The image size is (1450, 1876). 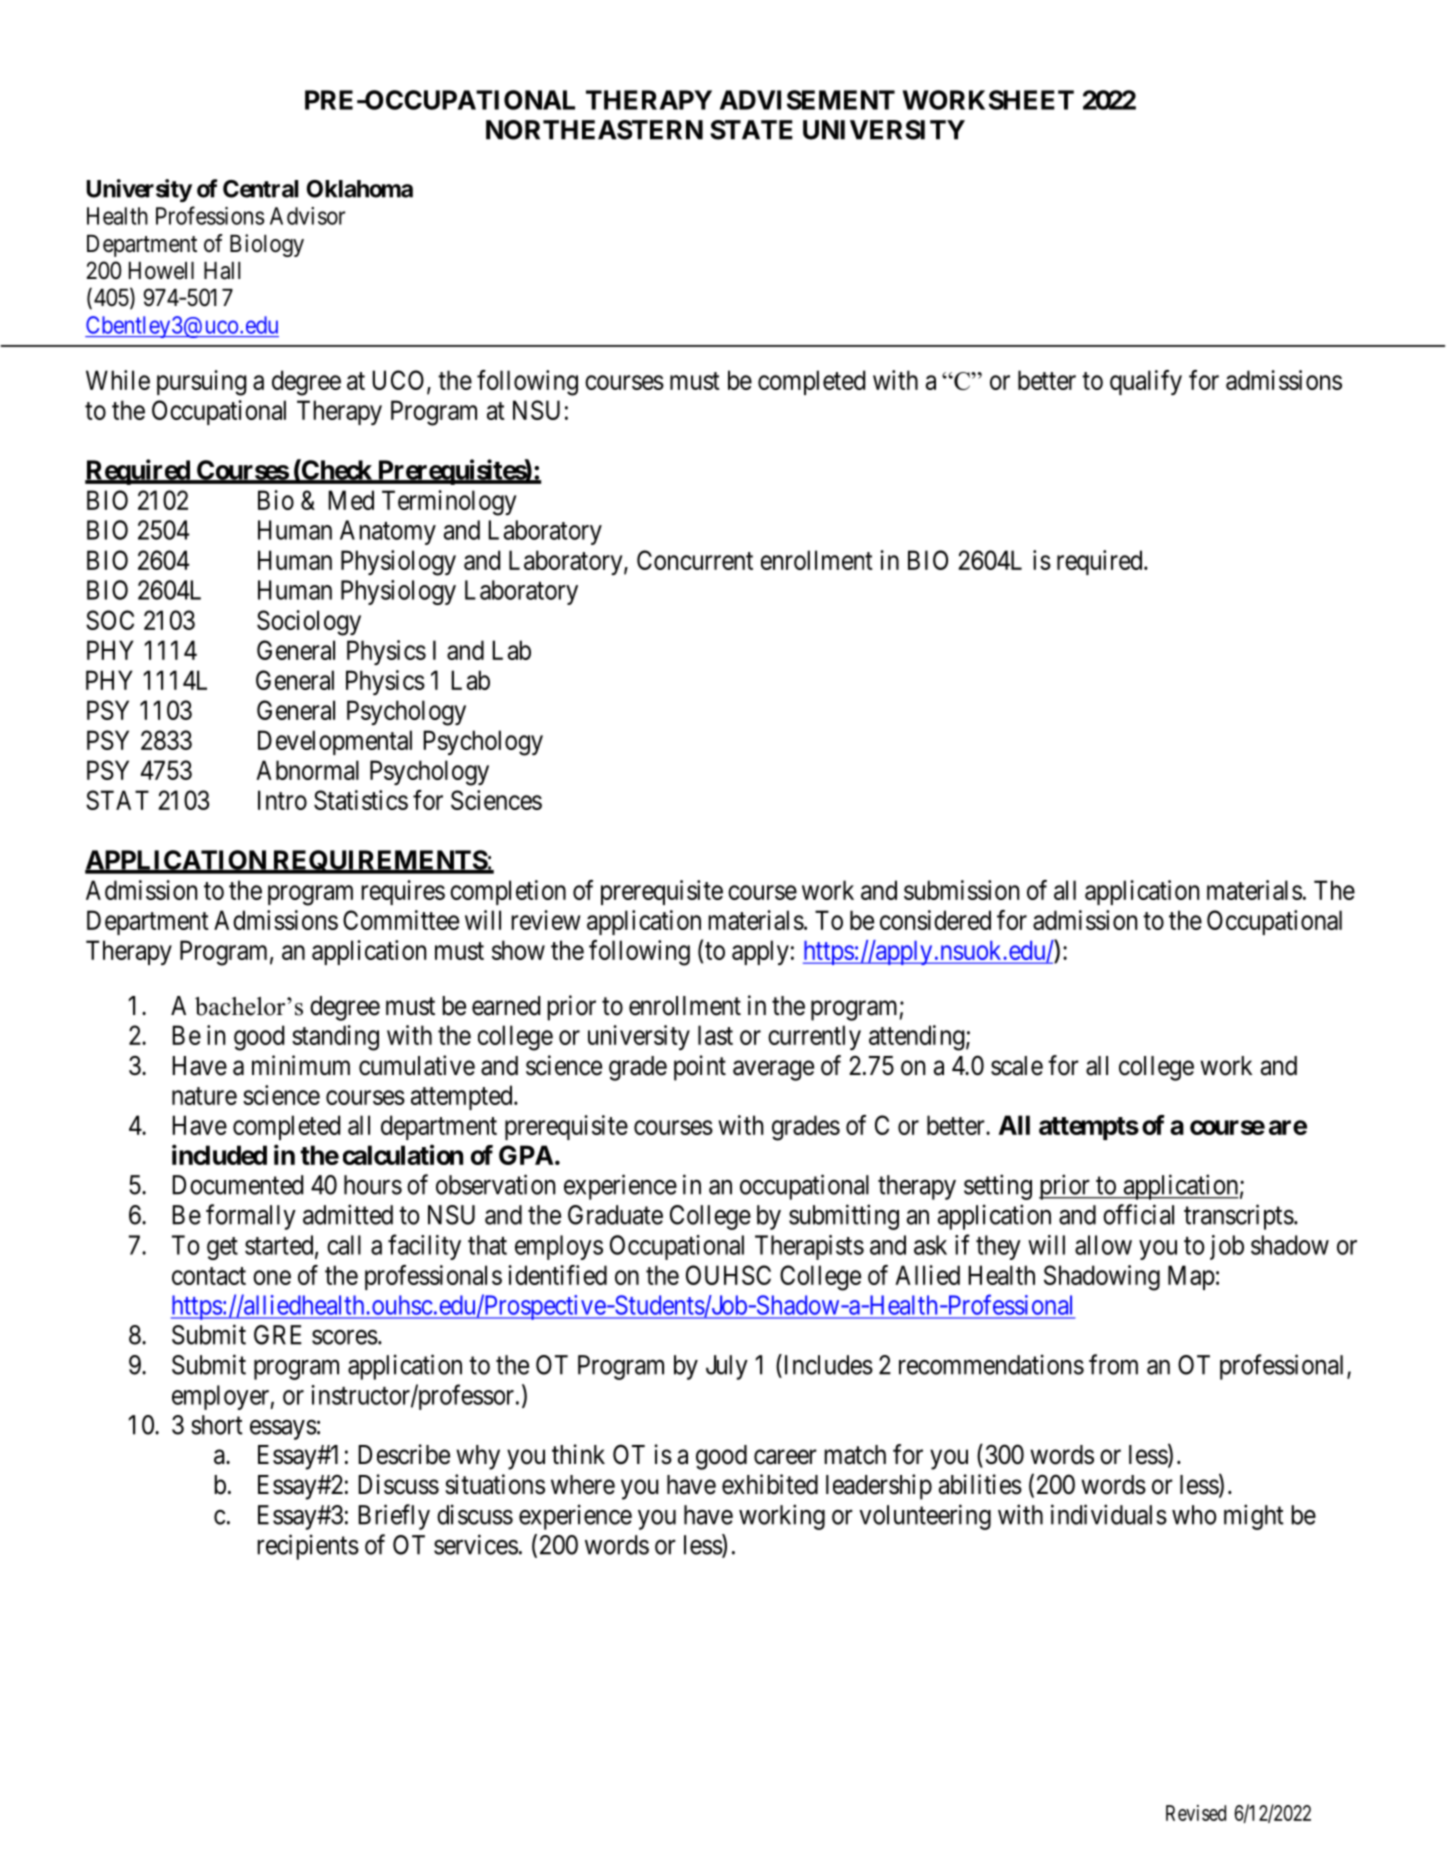 What do you see at coordinates (594, 130) in the document?
I see `NORTHEASTERN` at bounding box center [594, 130].
